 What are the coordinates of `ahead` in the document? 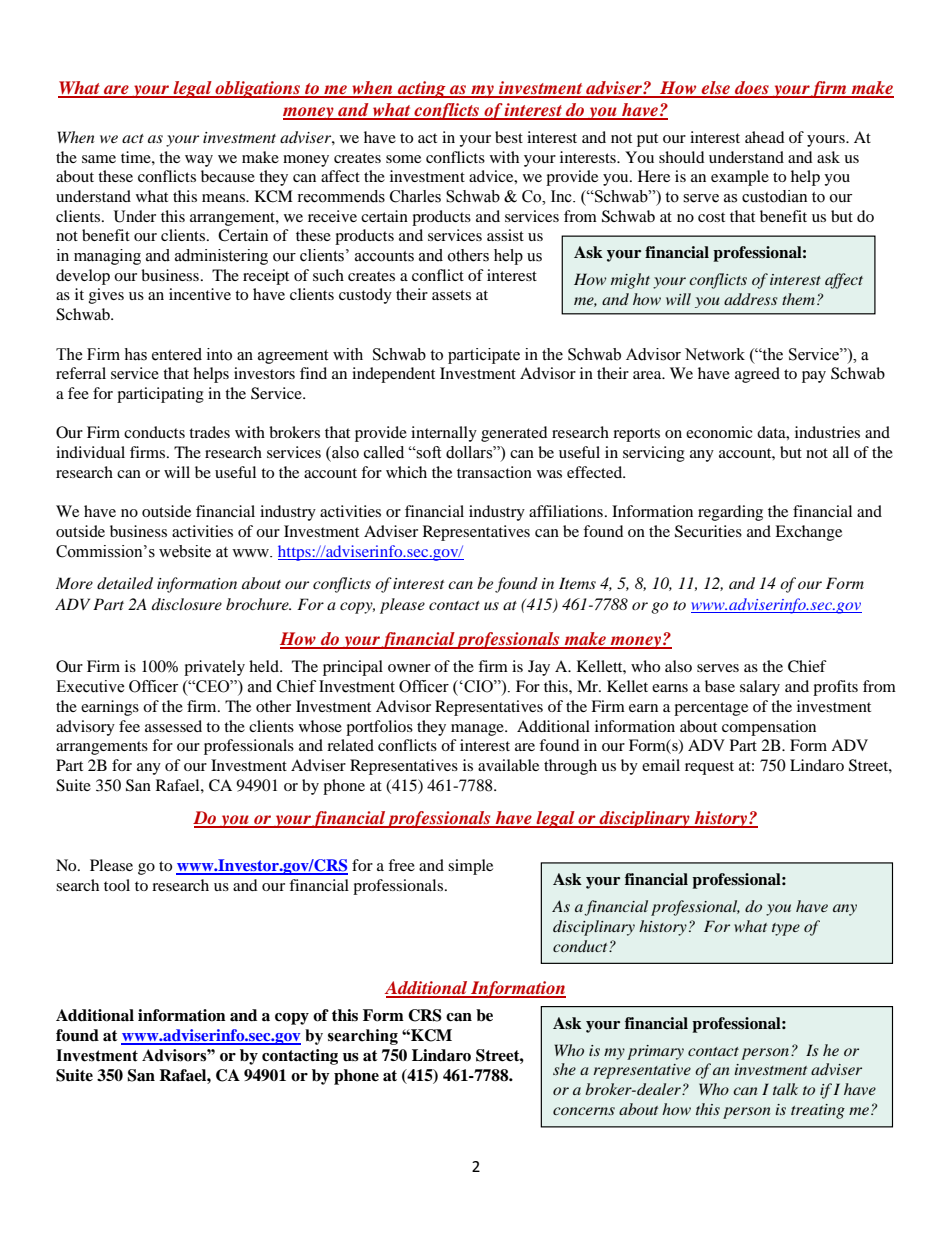 It's located at (765, 137).
